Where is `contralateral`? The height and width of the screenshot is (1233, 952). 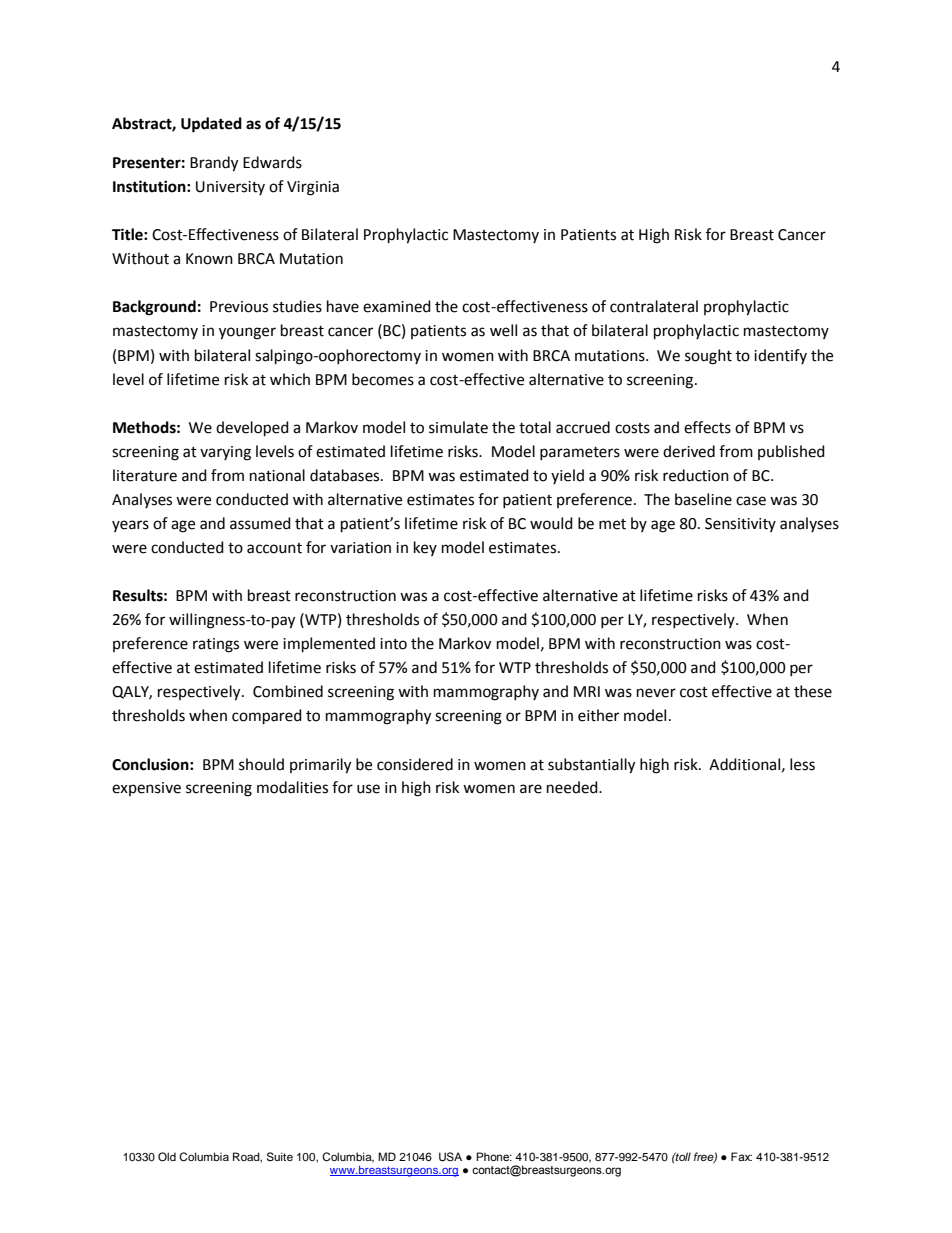
contralateral is located at coordinates (654, 306).
